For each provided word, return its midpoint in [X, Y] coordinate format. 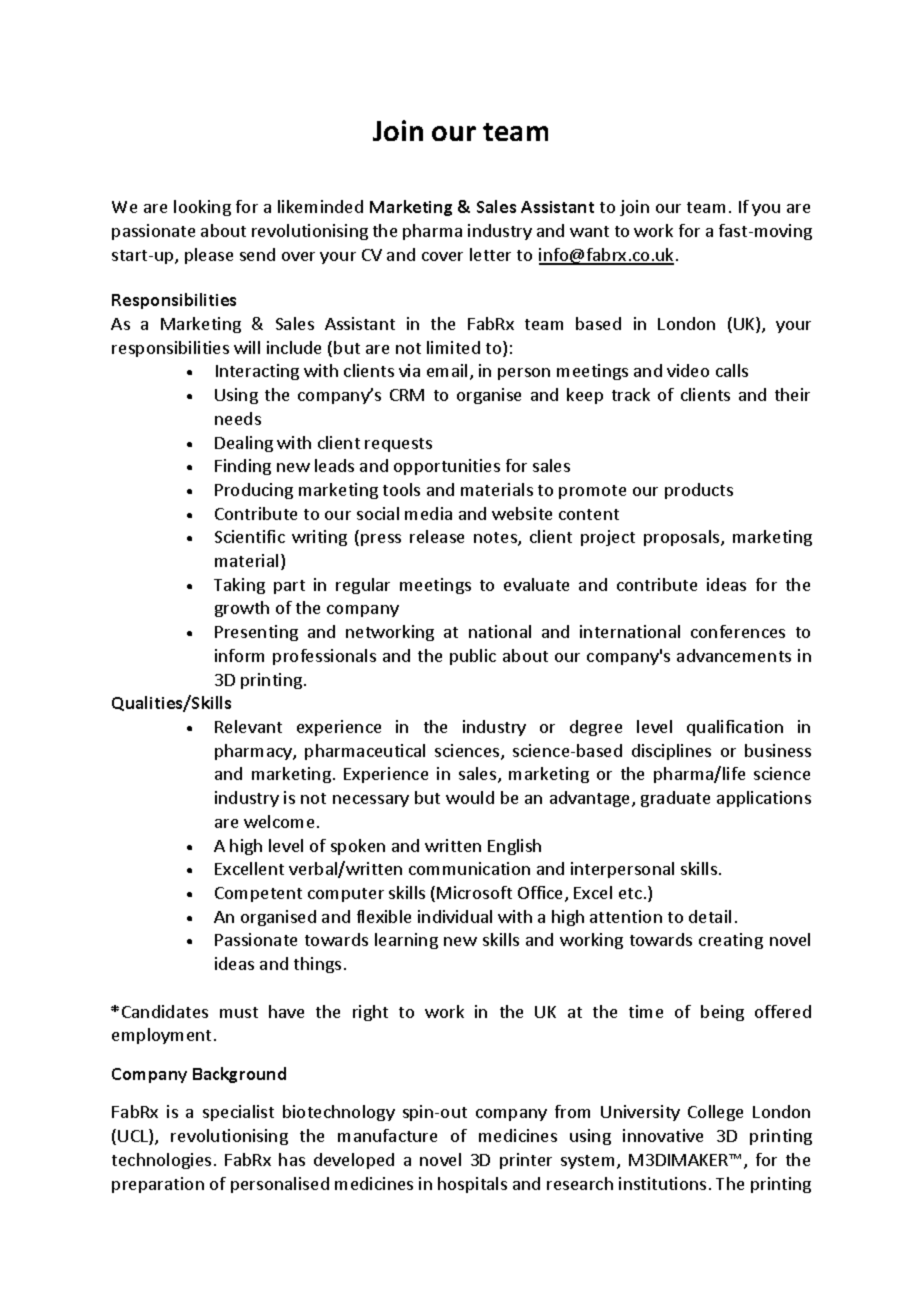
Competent [258, 894]
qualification [735, 728]
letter [490, 254]
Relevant [248, 726]
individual [455, 916]
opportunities [447, 467]
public [473, 657]
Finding [243, 467]
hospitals [472, 1185]
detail [710, 916]
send [257, 254]
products [699, 491]
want [589, 231]
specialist [238, 1113]
